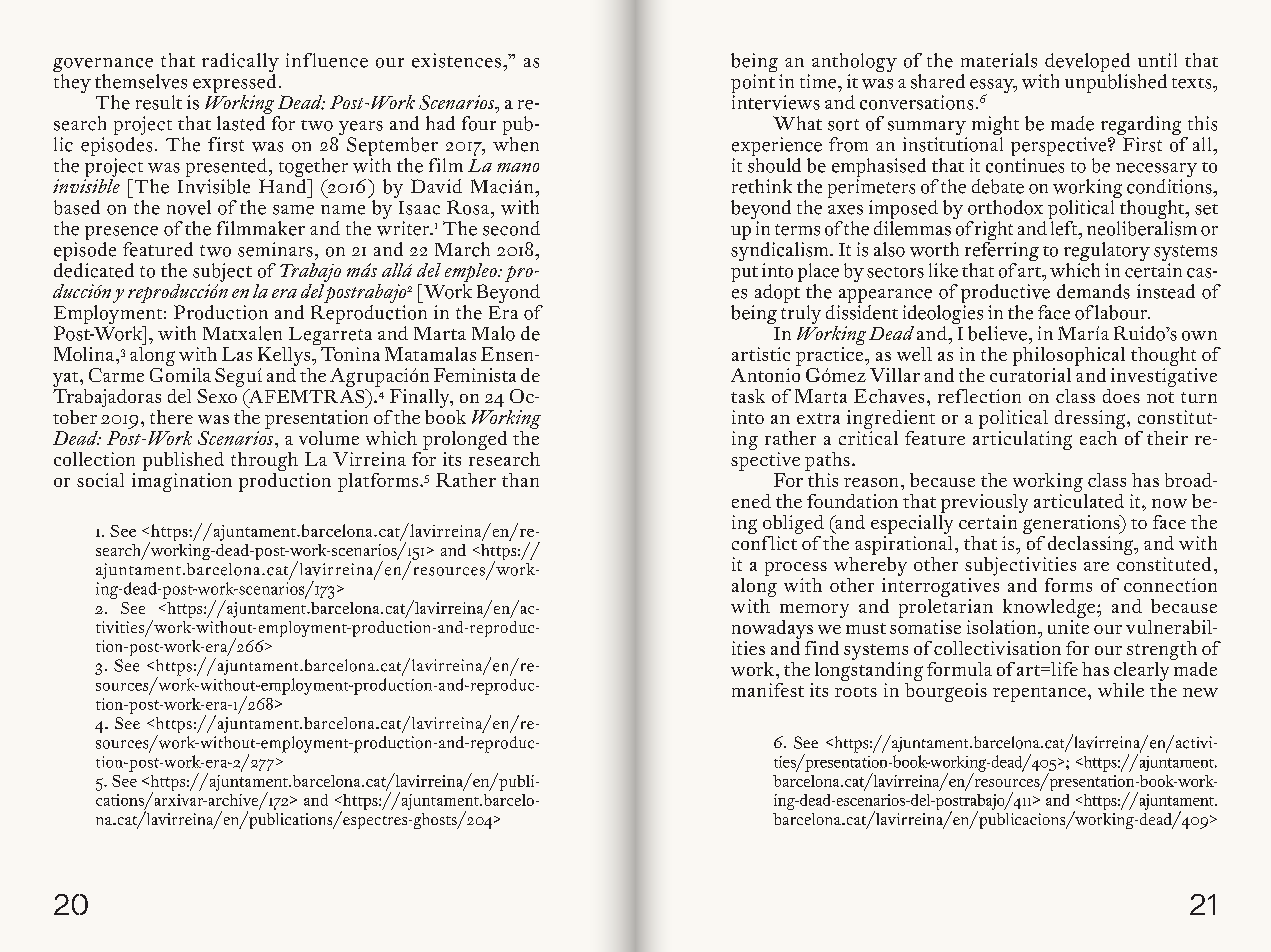  Describe the element at coordinates (100, 480) in the page. I see `social` at that location.
